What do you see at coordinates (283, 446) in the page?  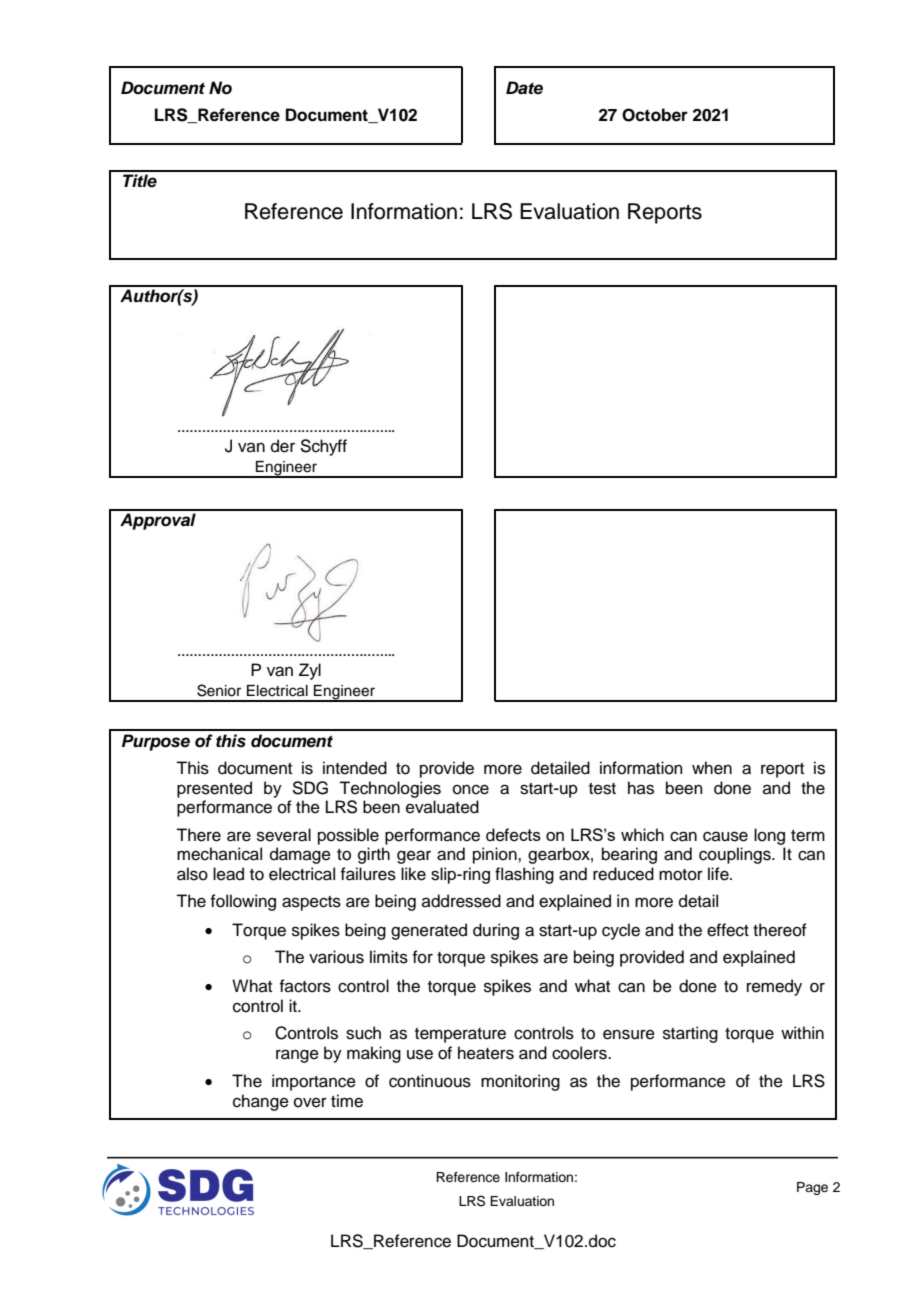 I see `der` at bounding box center [283, 446].
